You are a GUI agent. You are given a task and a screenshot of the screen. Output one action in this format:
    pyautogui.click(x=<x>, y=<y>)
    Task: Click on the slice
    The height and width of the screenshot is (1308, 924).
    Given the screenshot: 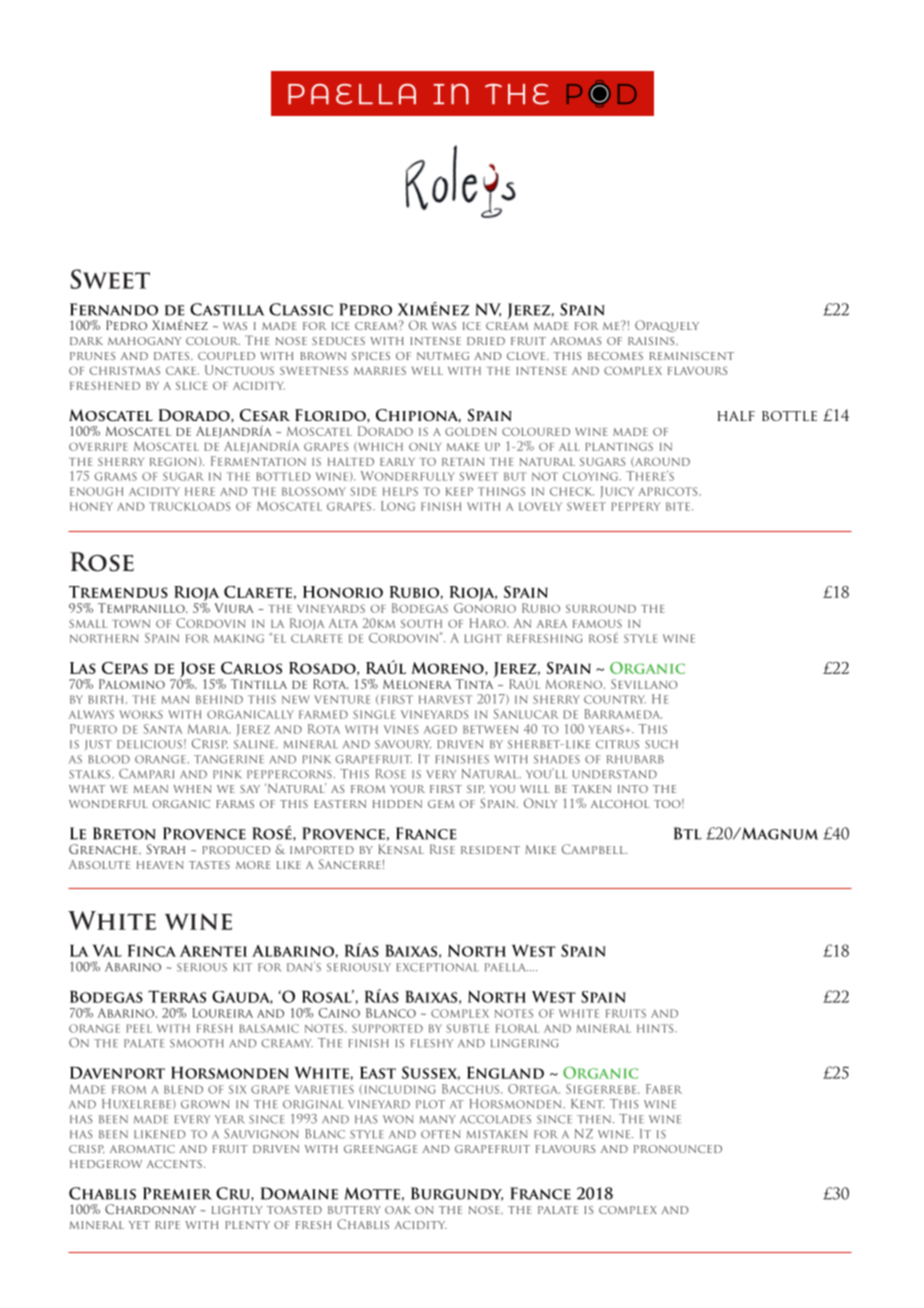 What is the action you would take?
    pyautogui.click(x=191, y=385)
